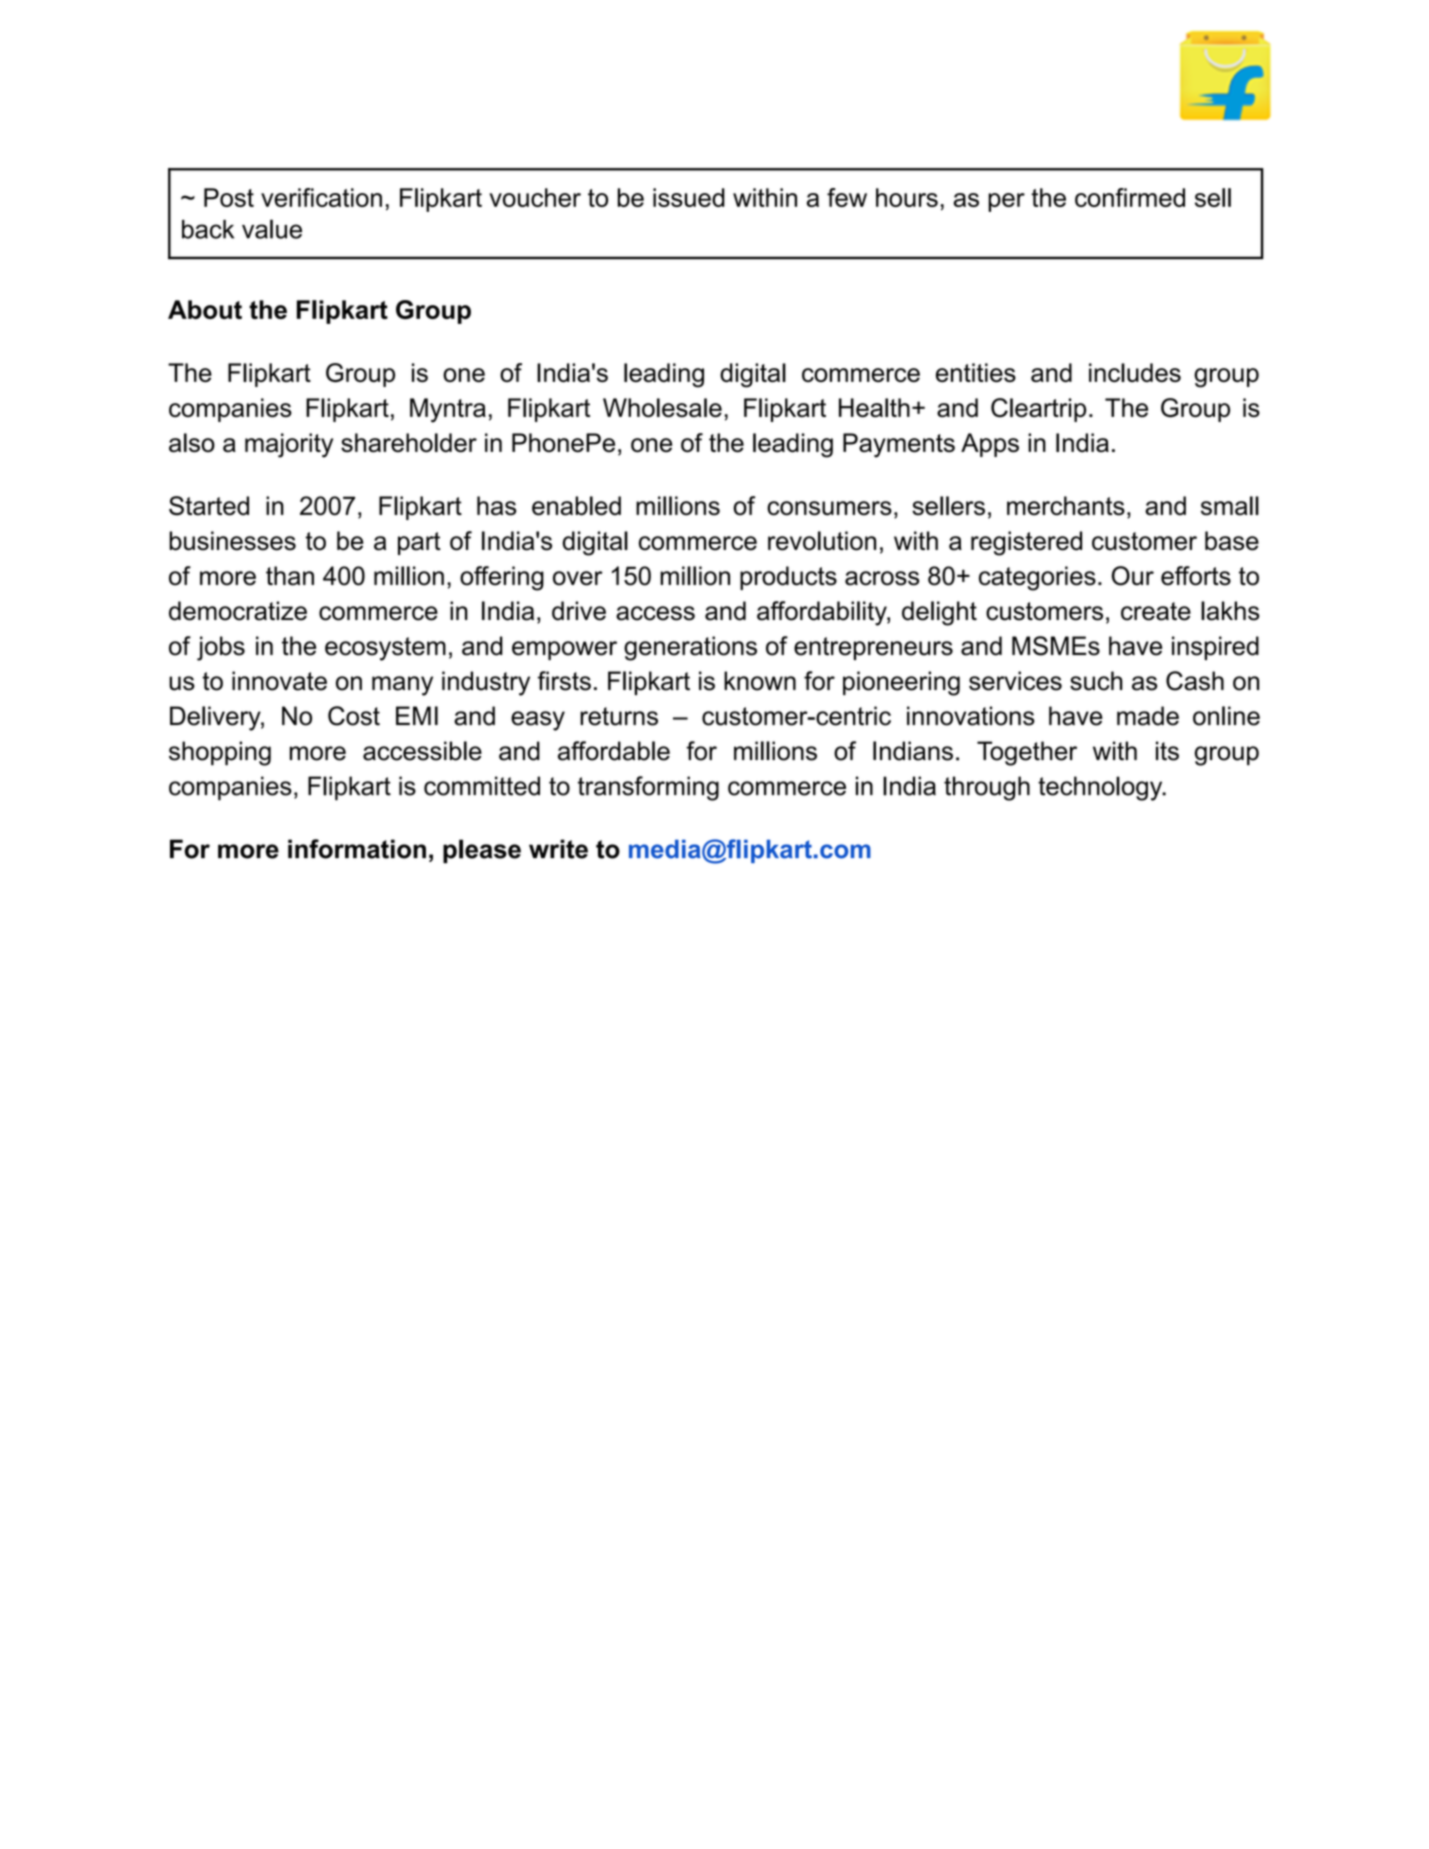  I want to click on confirmed, so click(1130, 197).
